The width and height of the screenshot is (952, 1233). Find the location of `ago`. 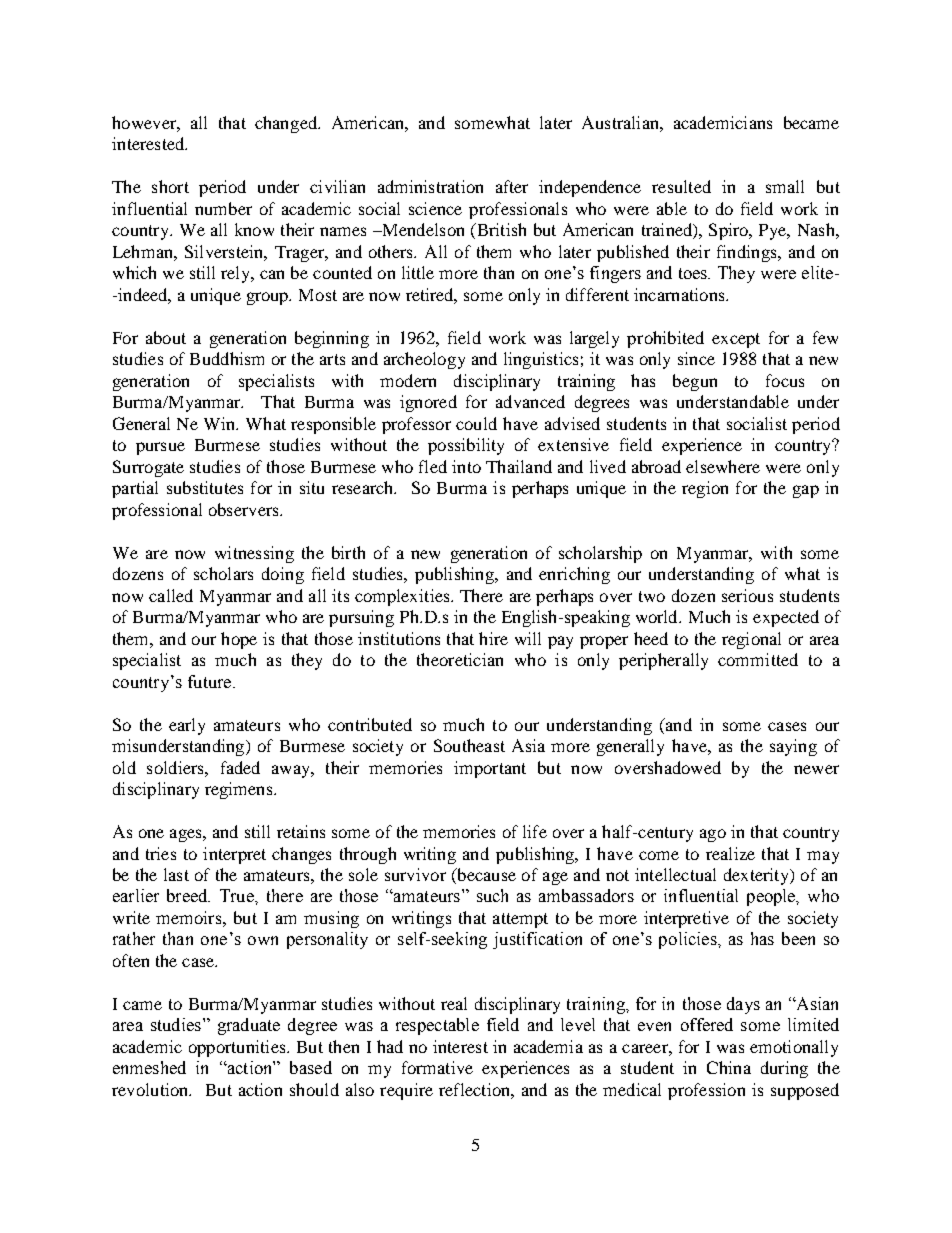

ago is located at coordinates (713, 835).
